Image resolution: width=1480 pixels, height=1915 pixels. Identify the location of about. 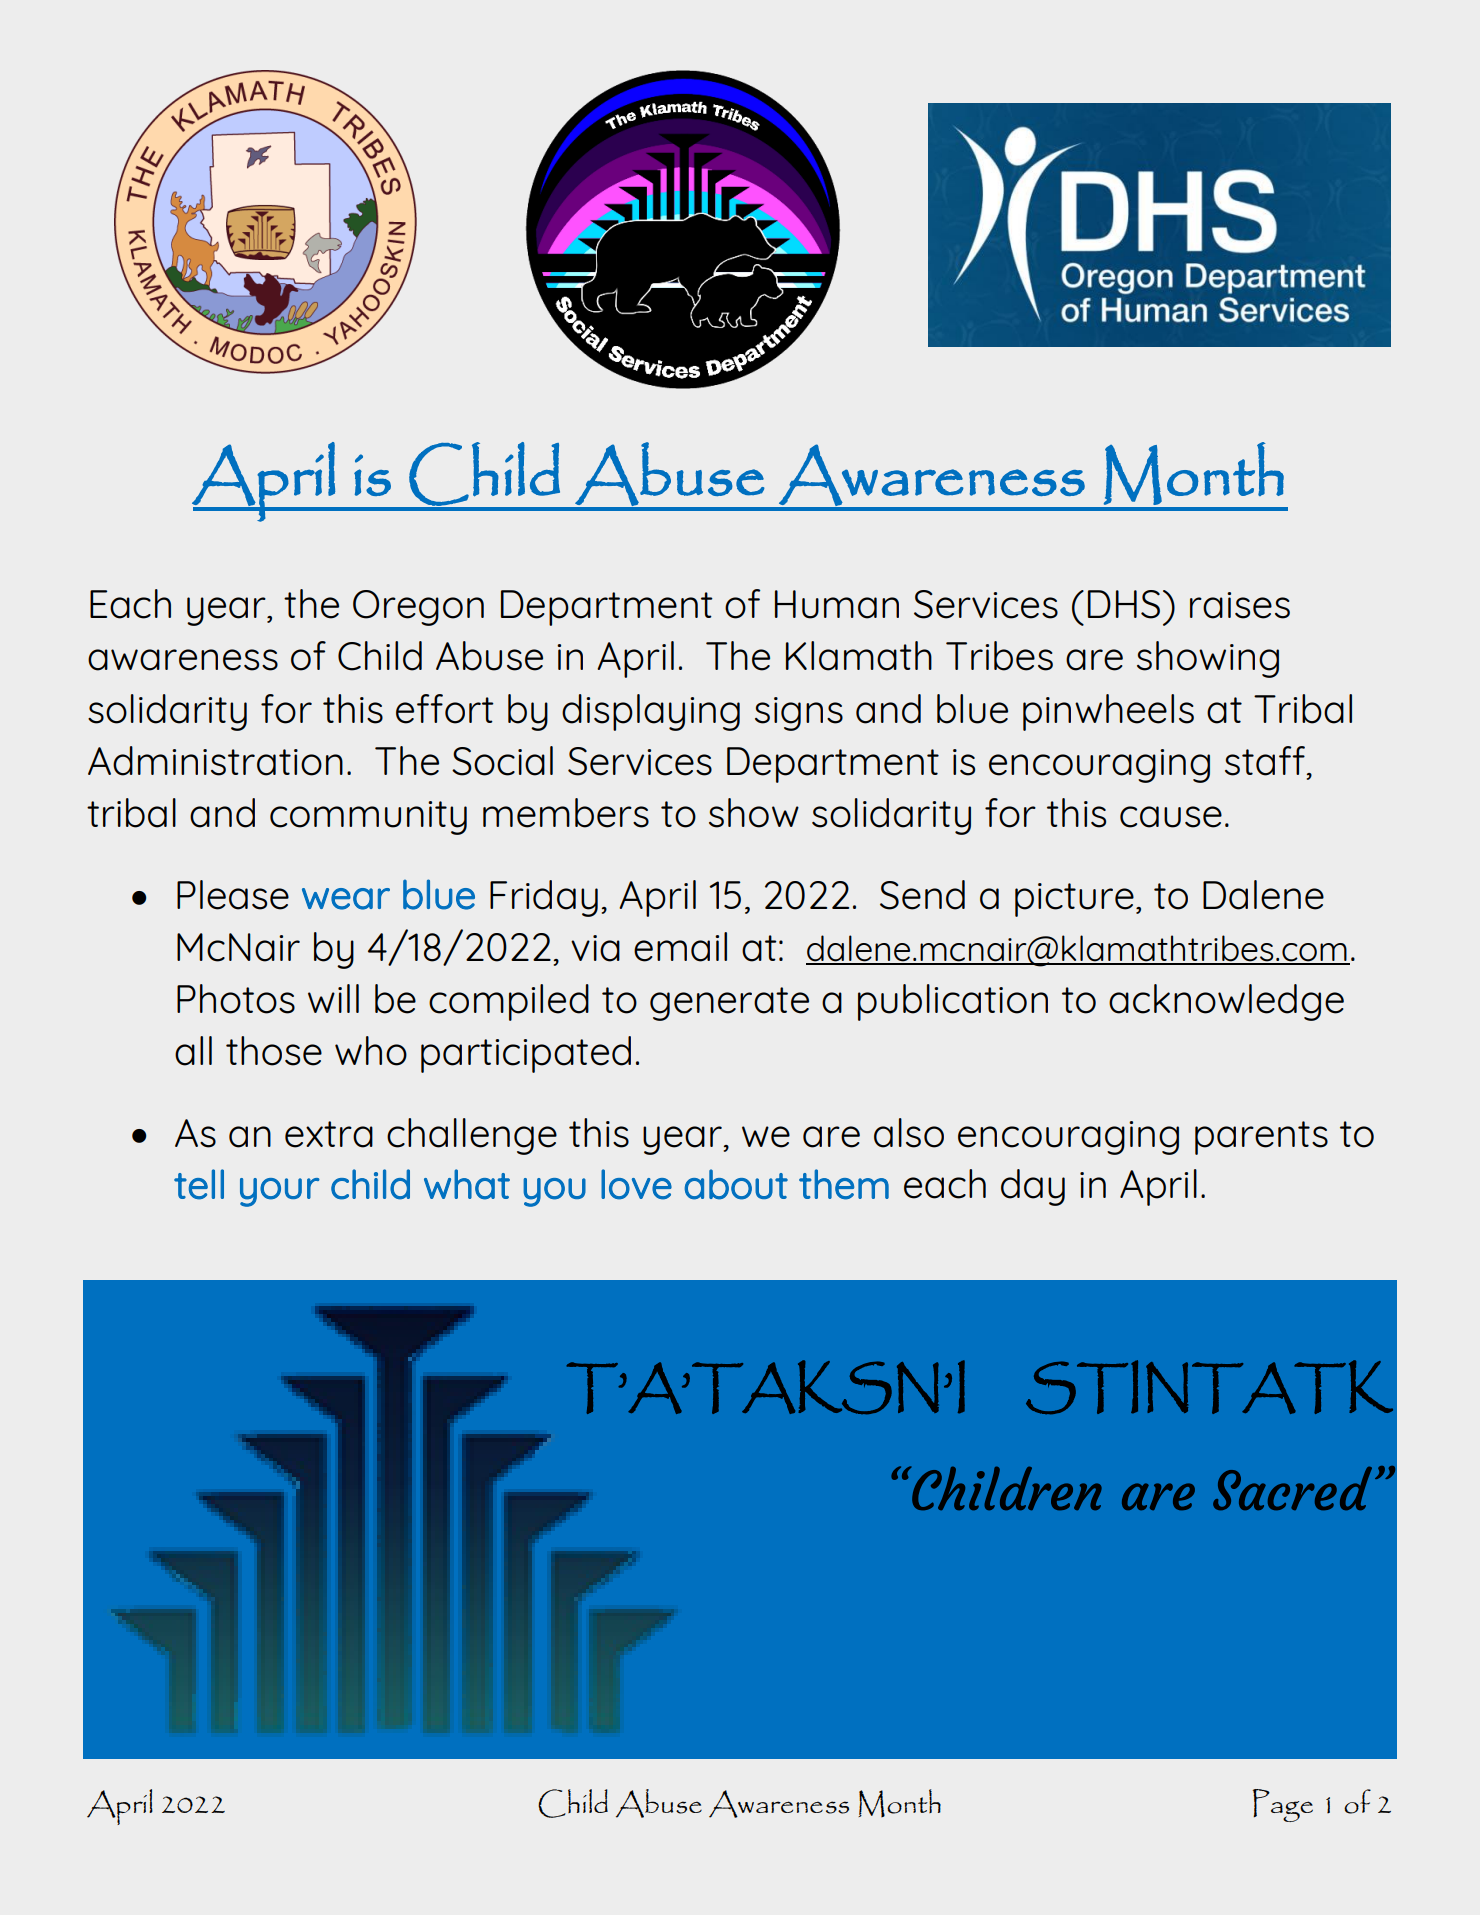
(736, 1184).
